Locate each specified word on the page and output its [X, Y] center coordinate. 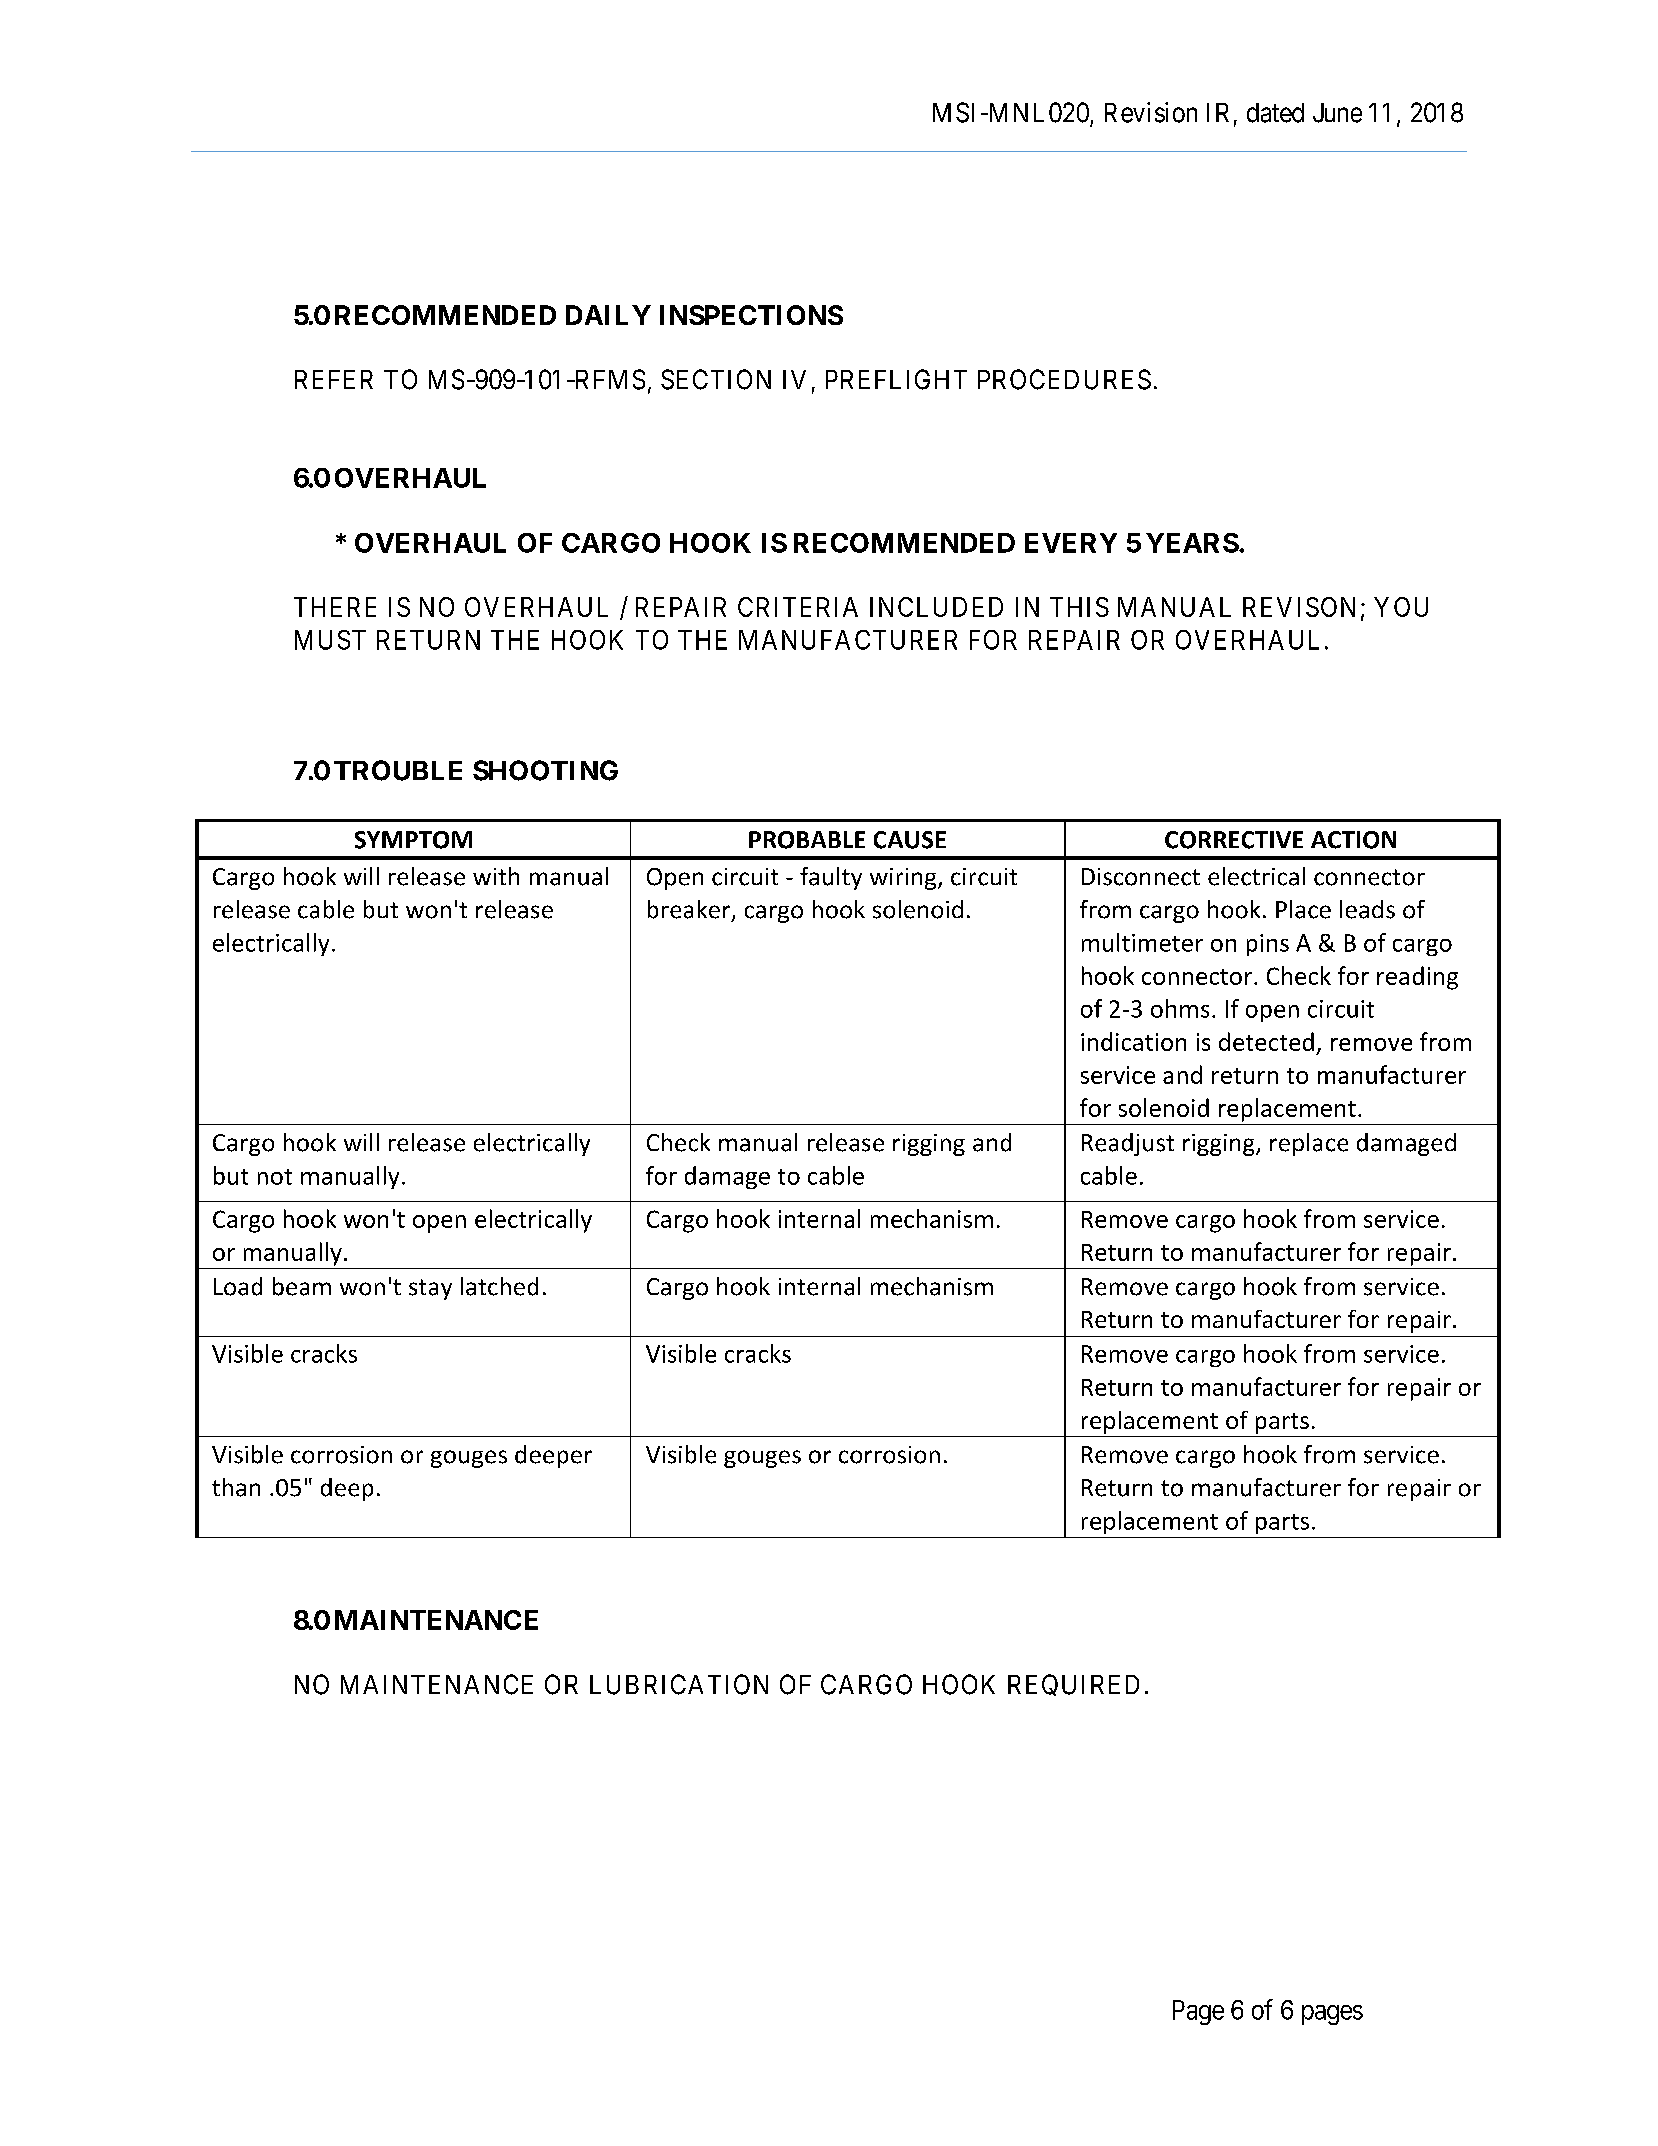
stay [430, 1289]
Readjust [1128, 1144]
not [275, 1177]
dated [1275, 113]
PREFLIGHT [896, 379]
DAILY [608, 315]
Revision [1151, 112]
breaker [690, 910]
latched [499, 1286]
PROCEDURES [1064, 379]
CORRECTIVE [1234, 840]
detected [1266, 1041]
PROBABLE [807, 840]
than [236, 1487]
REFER [334, 379]
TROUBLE [398, 770]
